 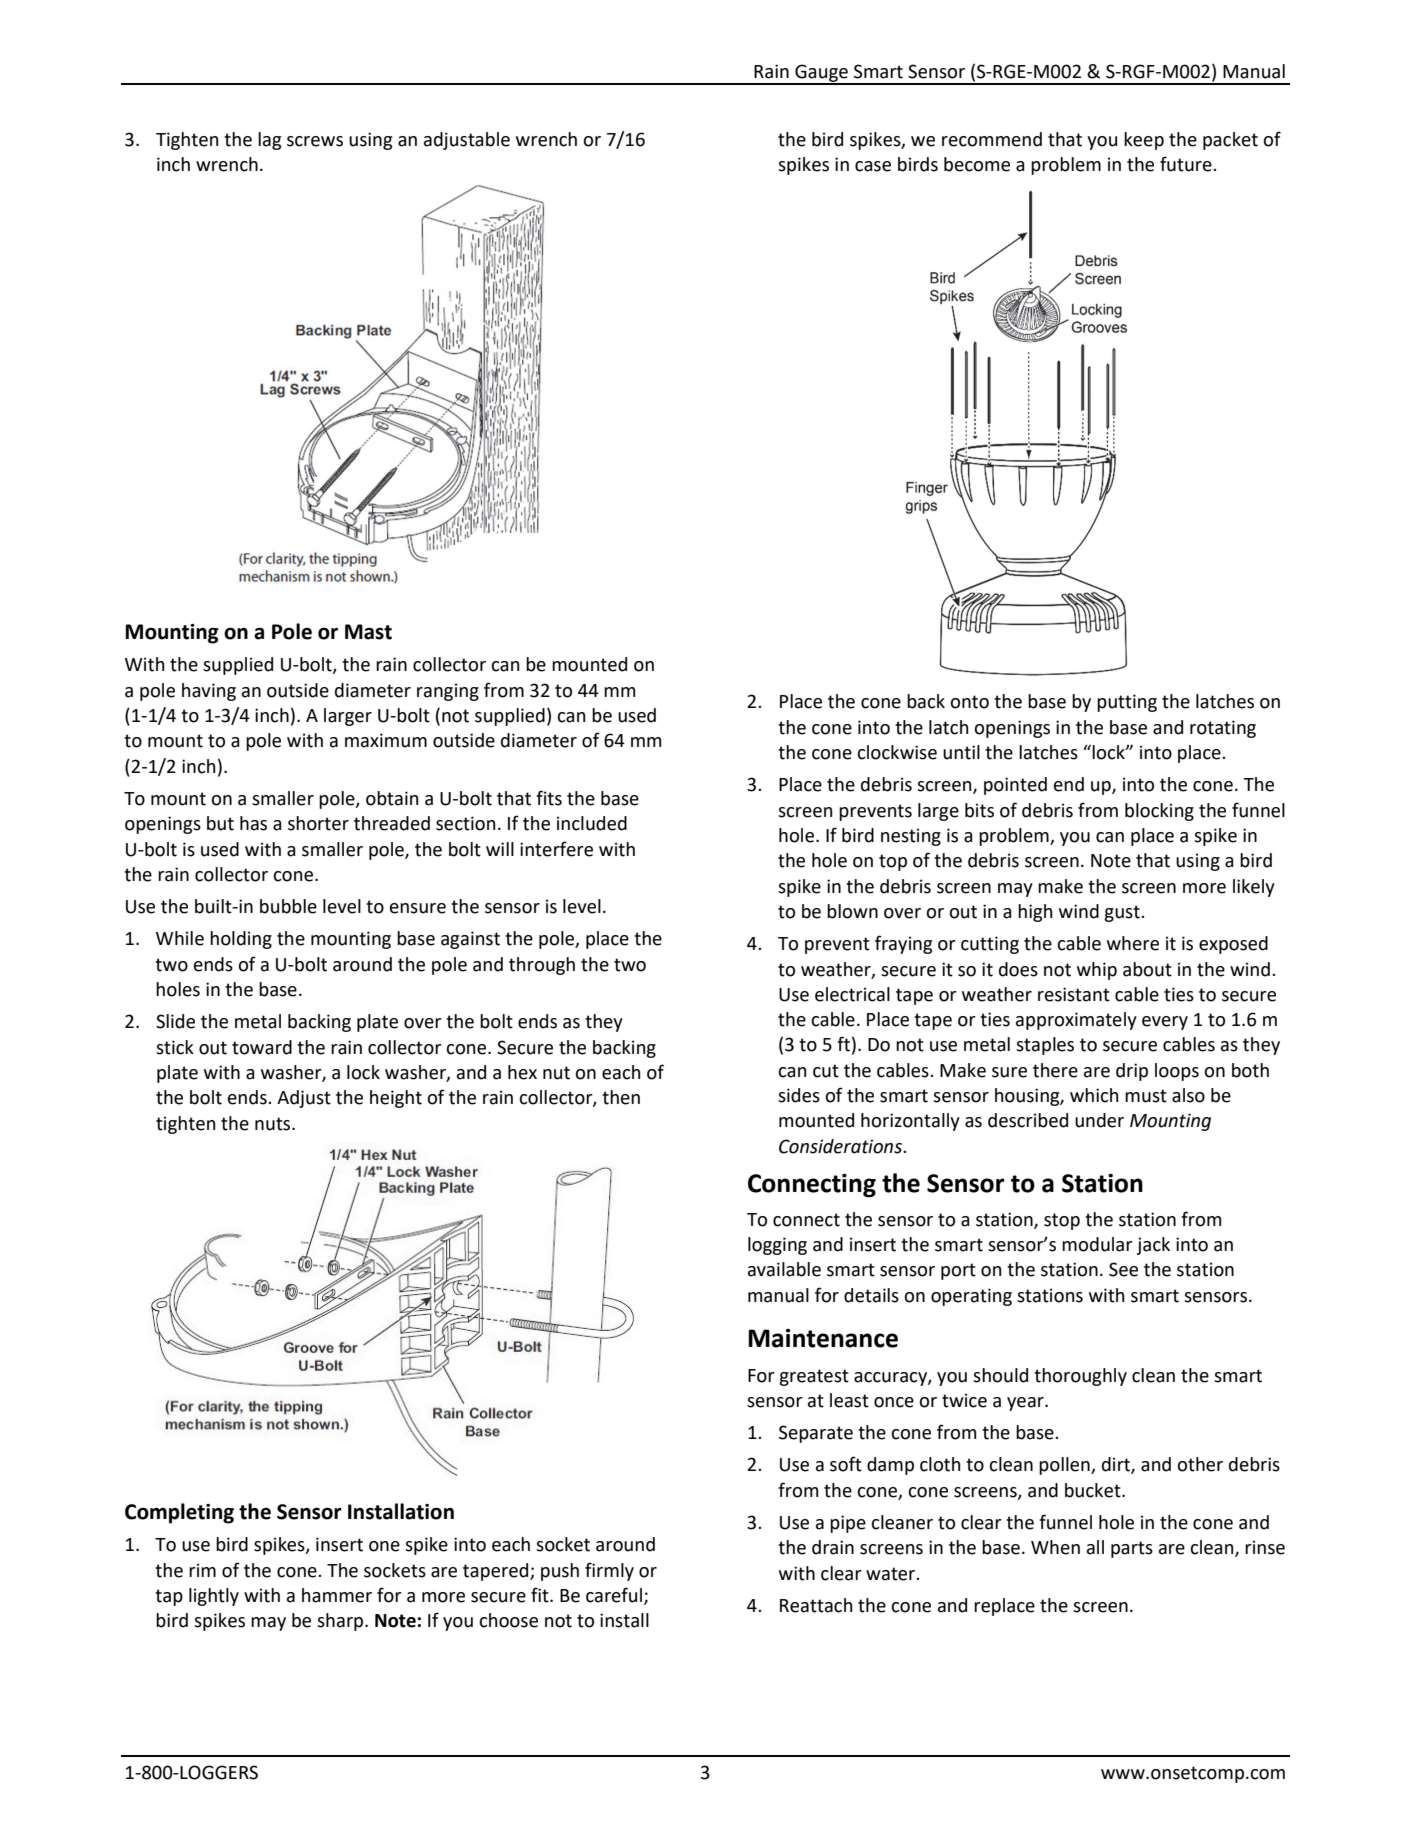 What do you see at coordinates (969, 702) in the document?
I see `onto` at bounding box center [969, 702].
